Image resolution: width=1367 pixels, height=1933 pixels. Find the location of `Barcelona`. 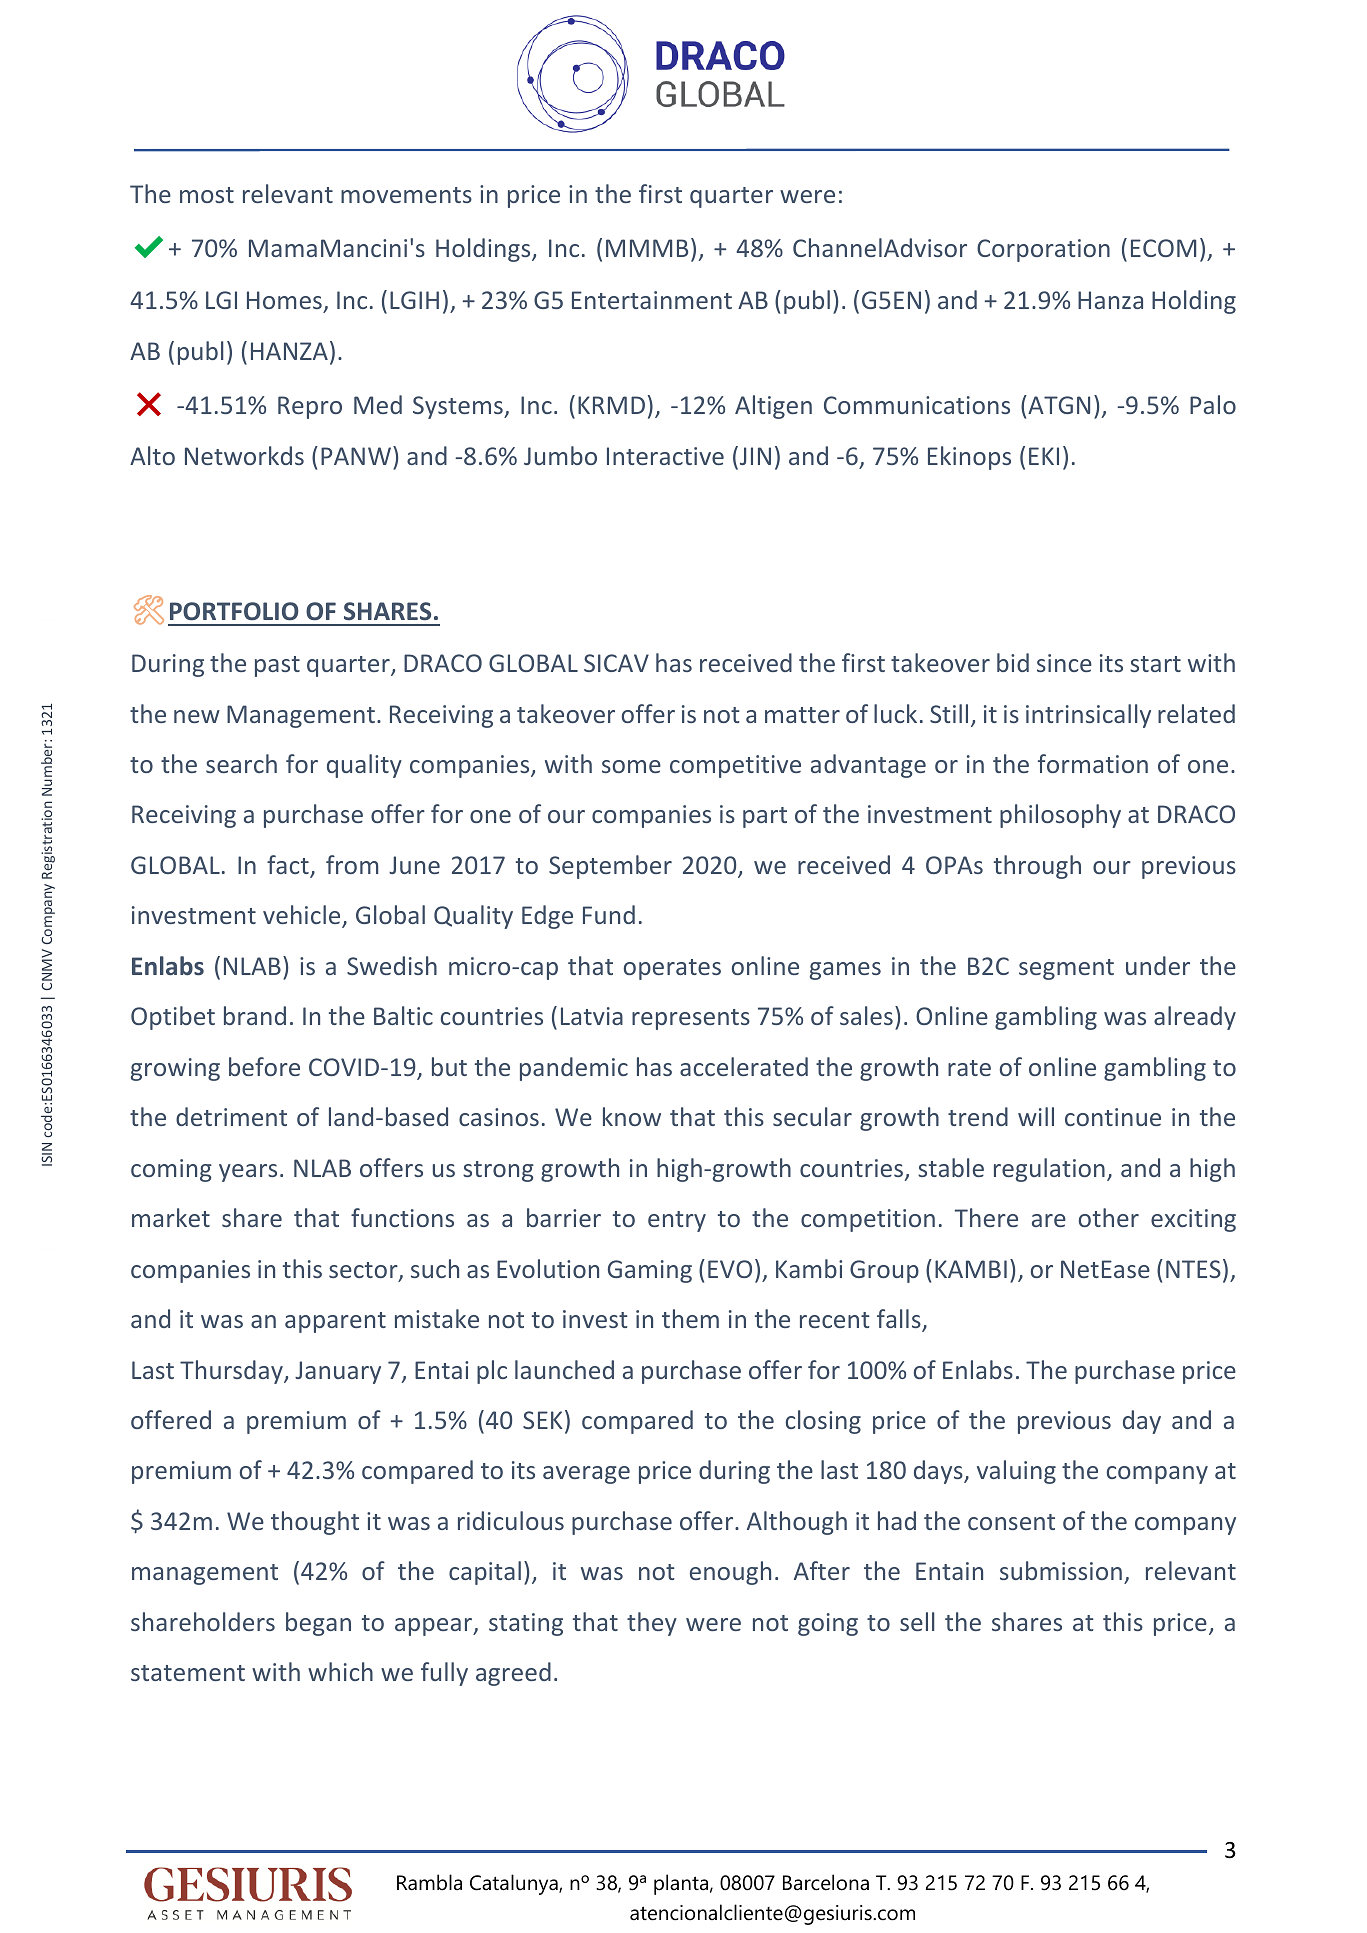

Barcelona is located at coordinates (826, 1882).
